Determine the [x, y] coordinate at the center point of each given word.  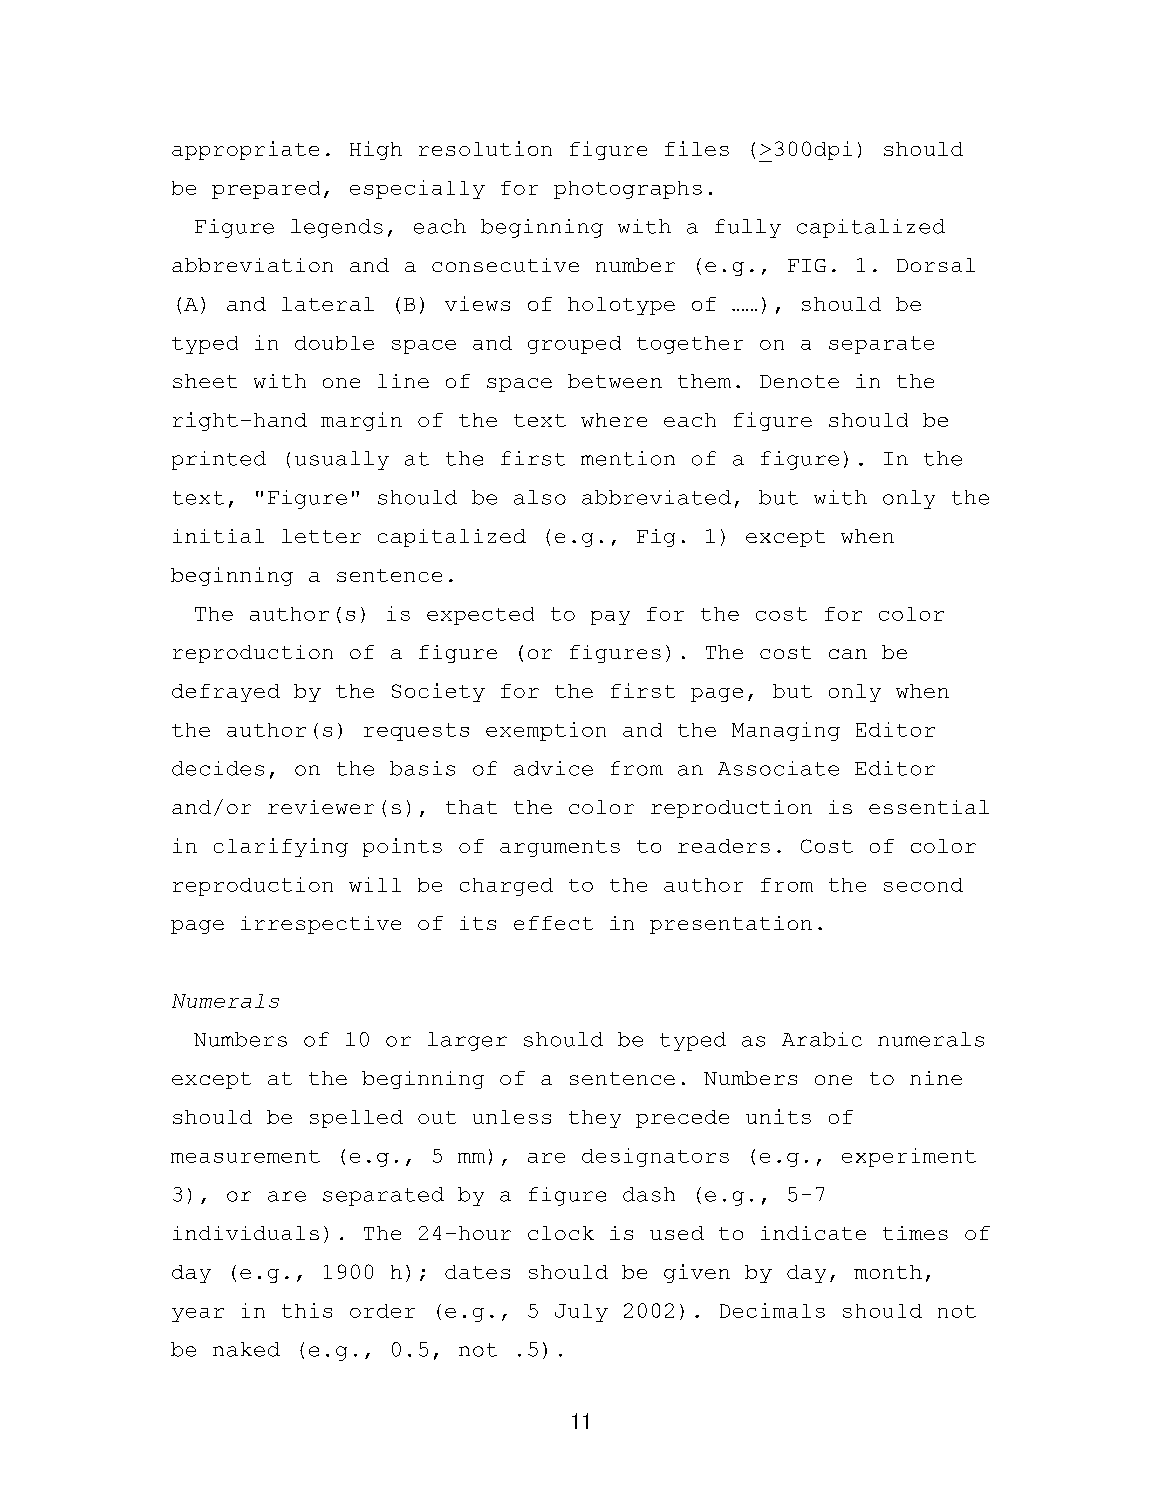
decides [218, 768]
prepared [266, 190]
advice [553, 768]
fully [748, 228]
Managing [786, 731]
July [581, 1313]
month [888, 1272]
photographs [628, 190]
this [307, 1310]
